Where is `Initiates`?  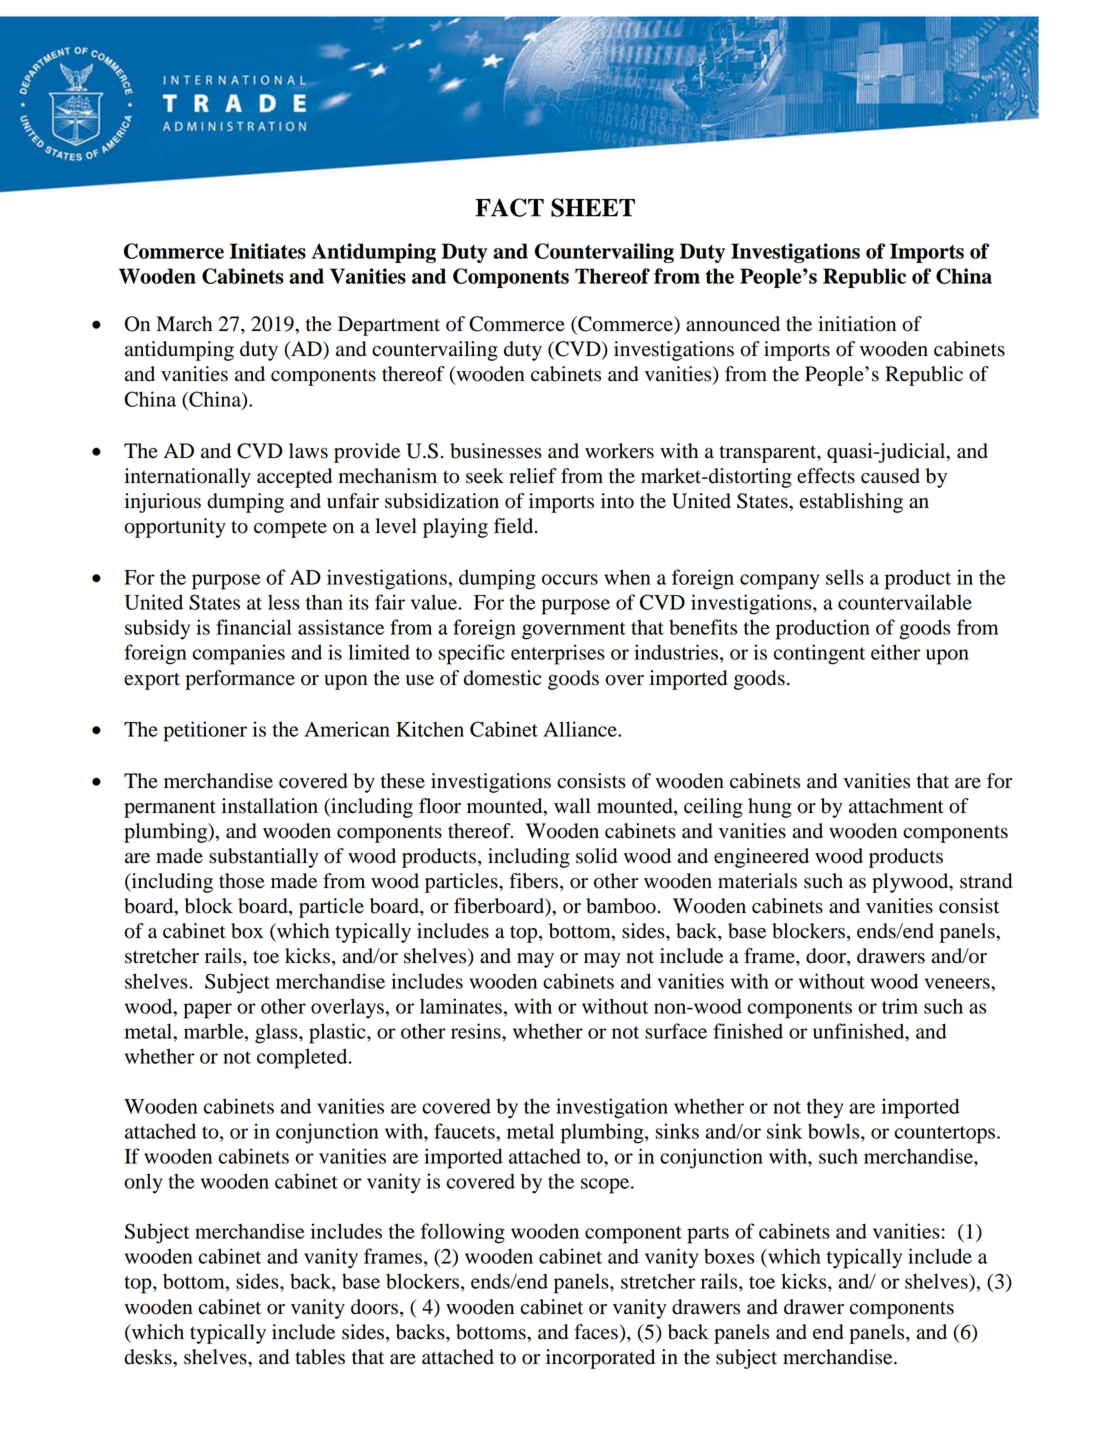 Initiates is located at coordinates (268, 251).
